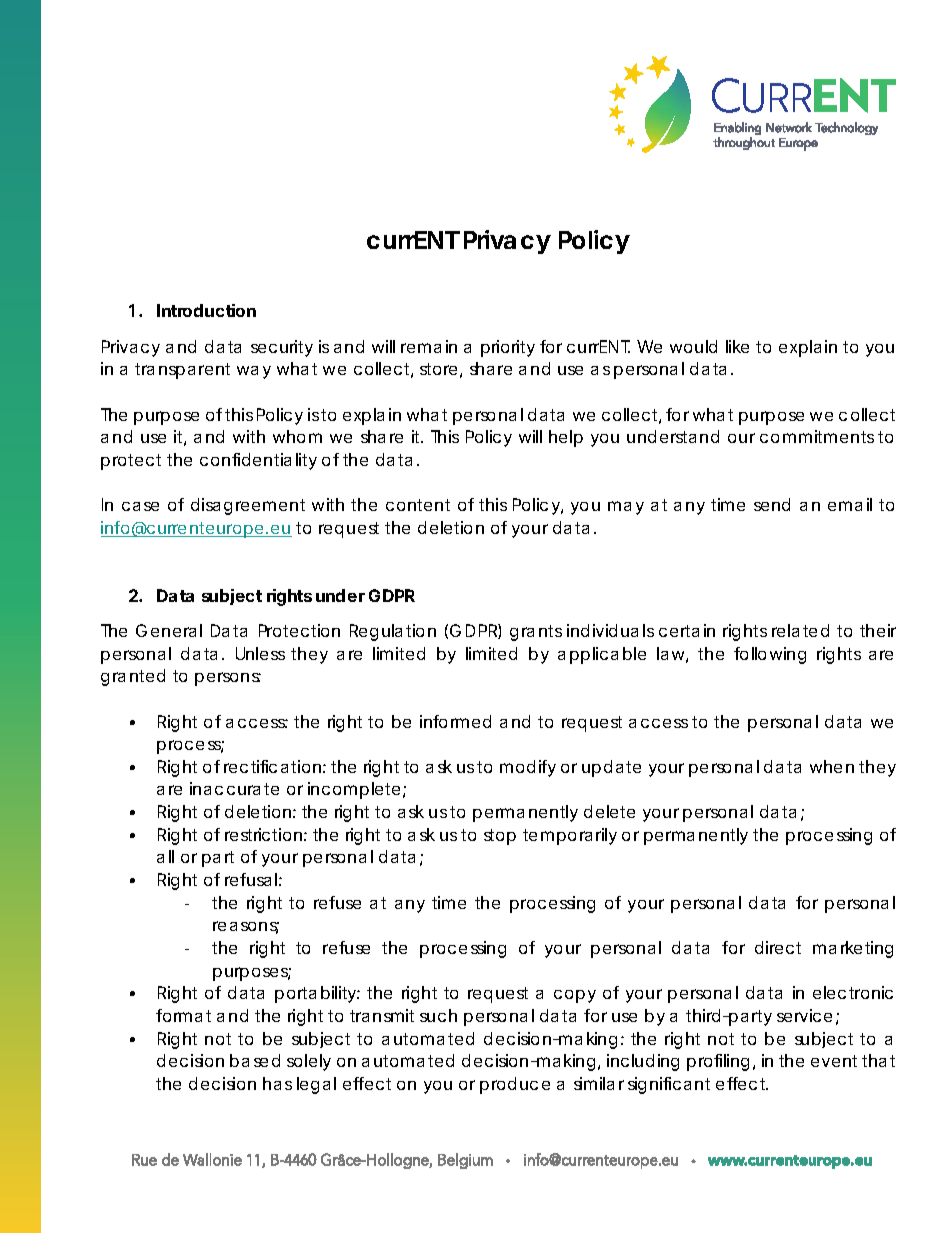 Image resolution: width=952 pixels, height=1233 pixels. What do you see at coordinates (602, 655) in the document?
I see `applicable` at bounding box center [602, 655].
